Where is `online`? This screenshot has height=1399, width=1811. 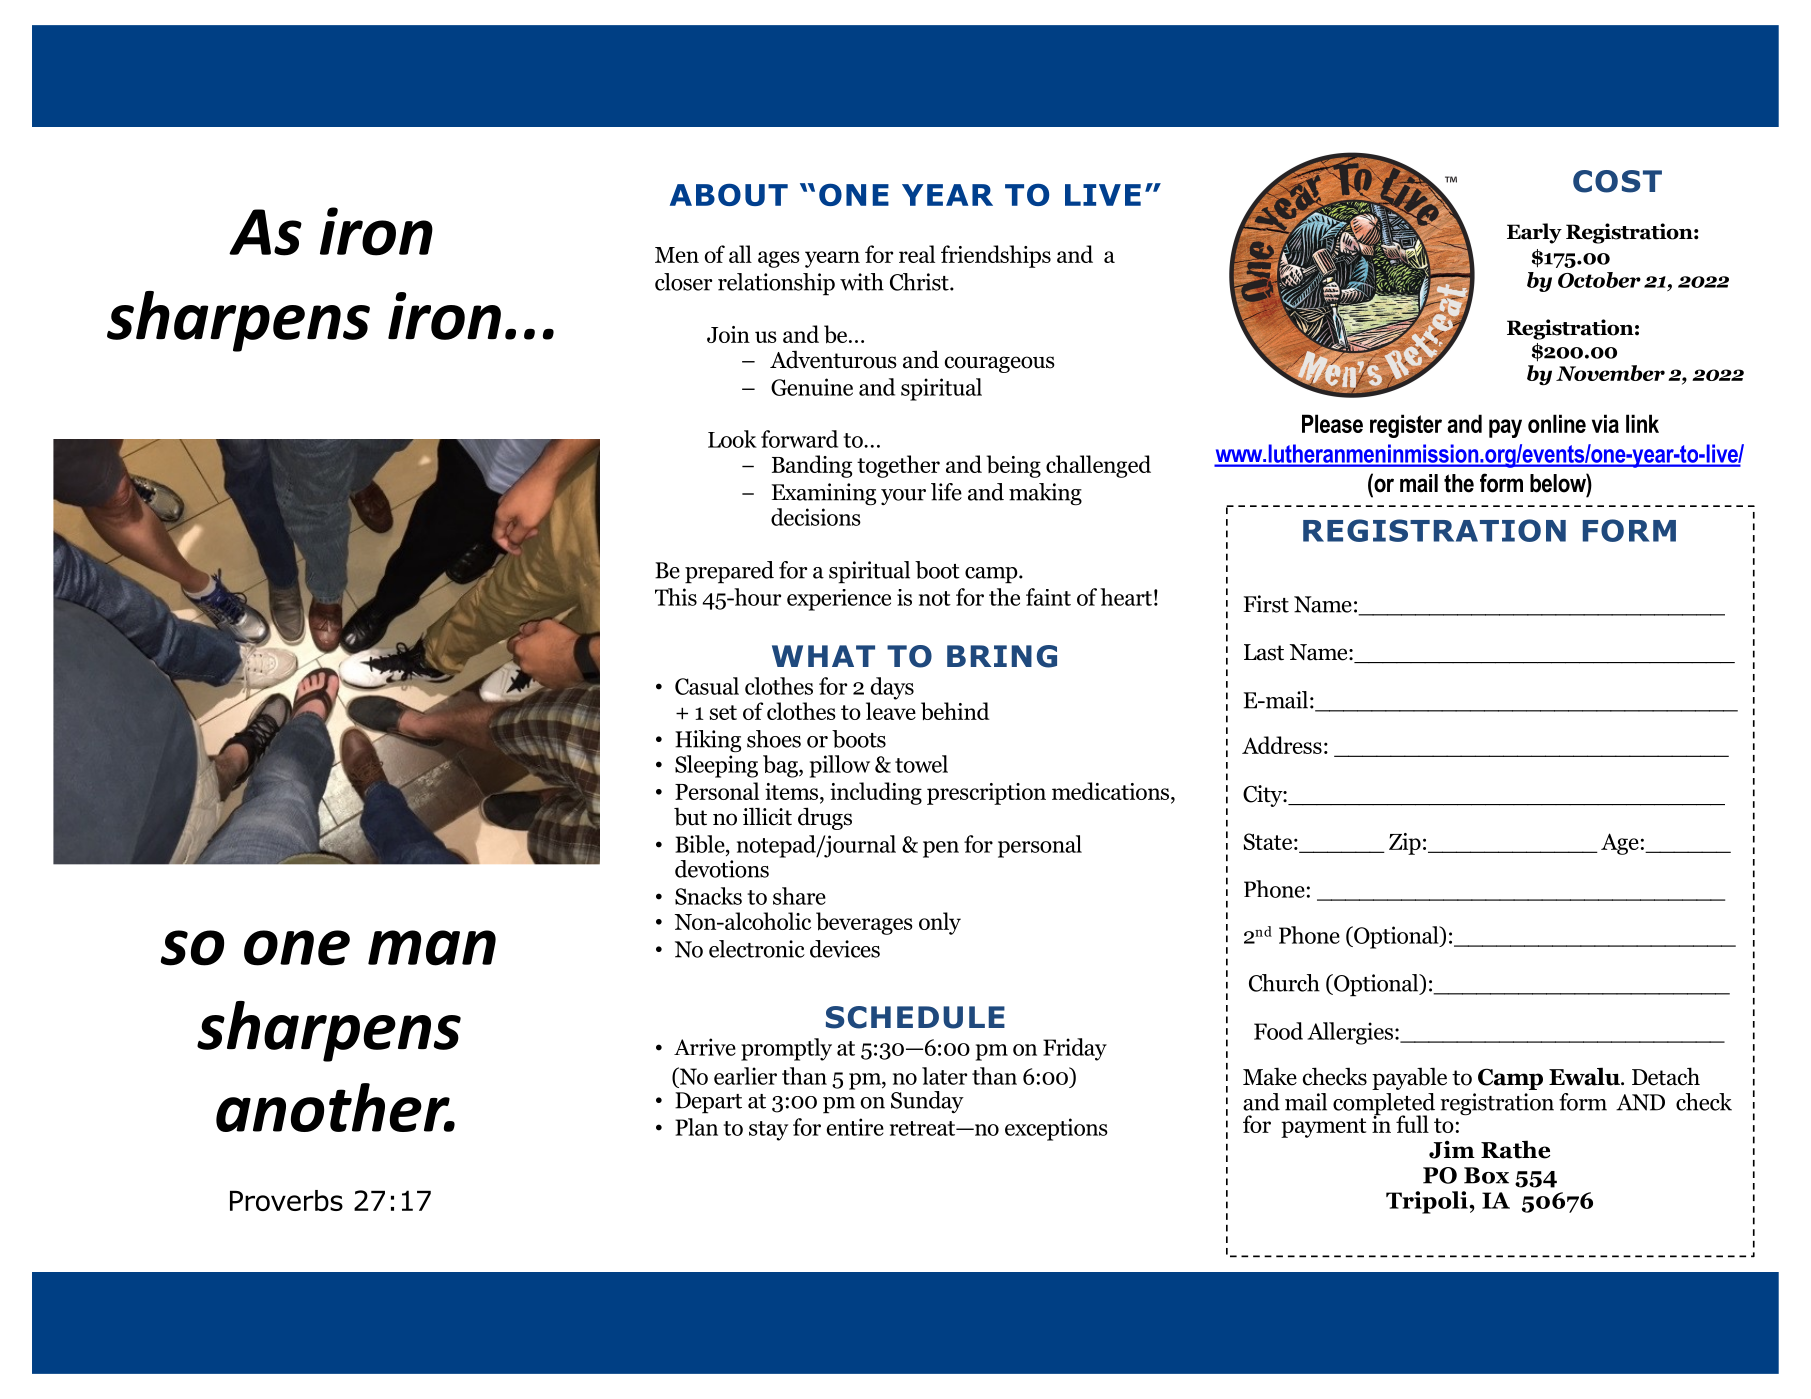 online is located at coordinates (1557, 423).
